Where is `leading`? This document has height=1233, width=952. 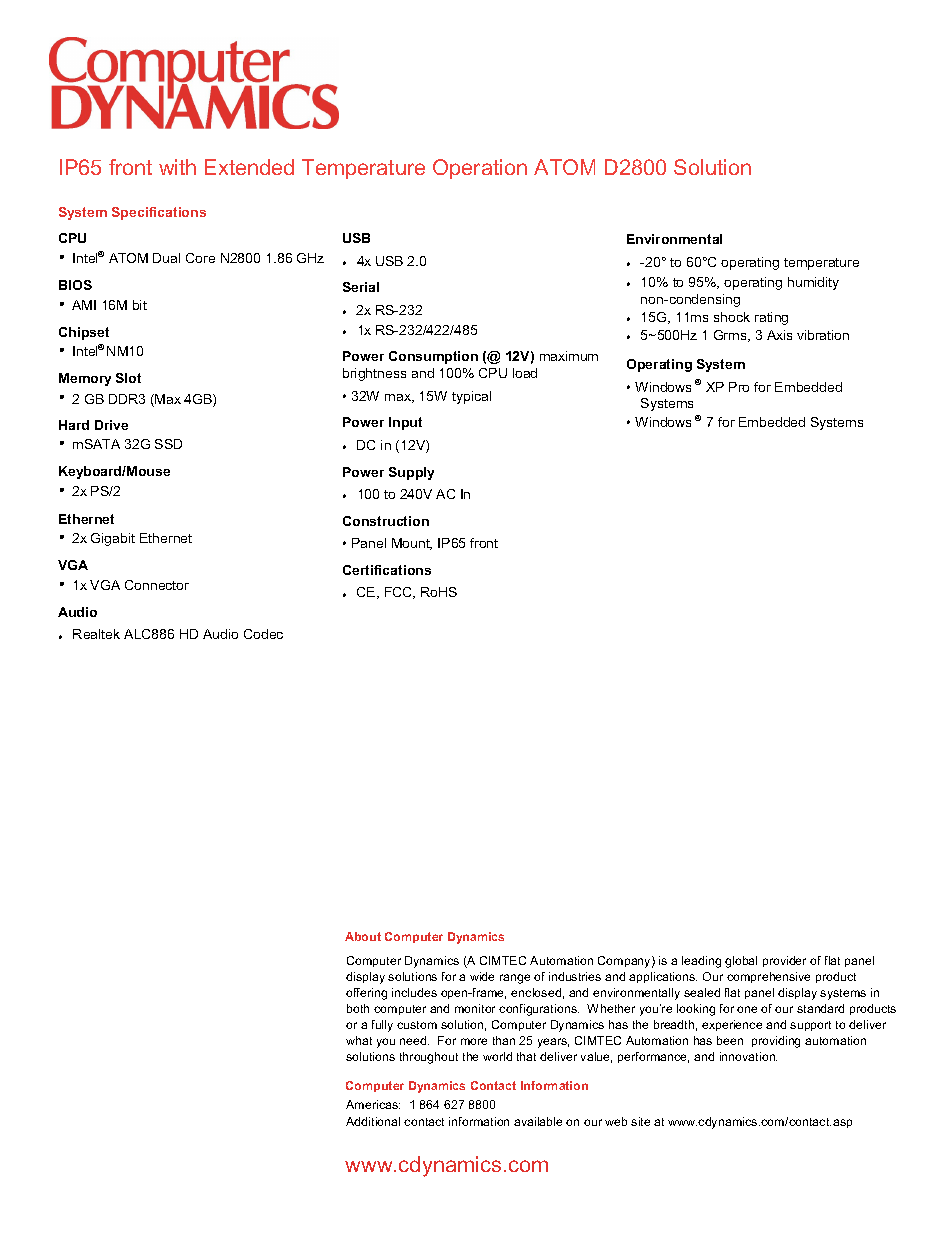 leading is located at coordinates (701, 962).
